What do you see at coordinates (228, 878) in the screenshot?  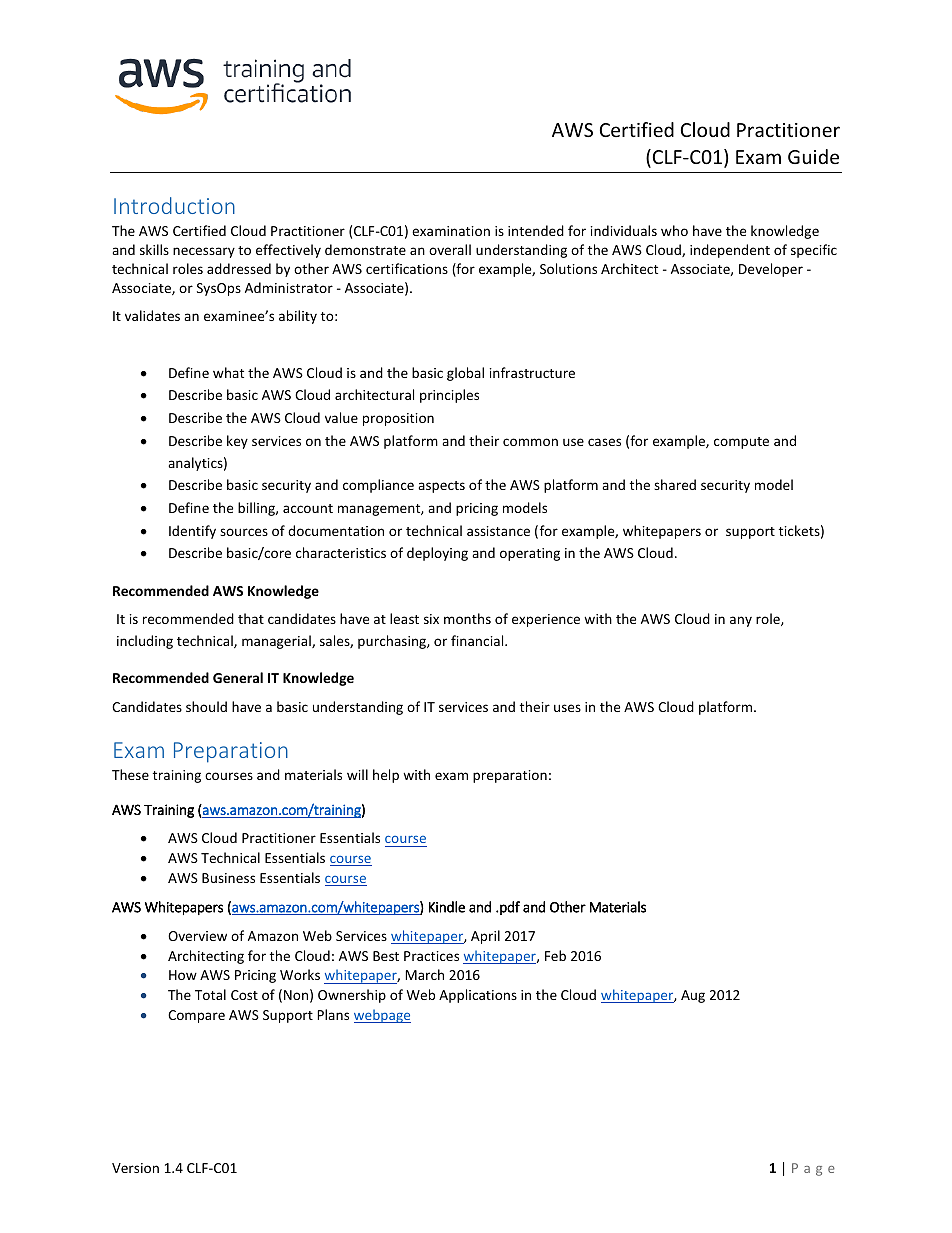 I see `Business` at bounding box center [228, 878].
